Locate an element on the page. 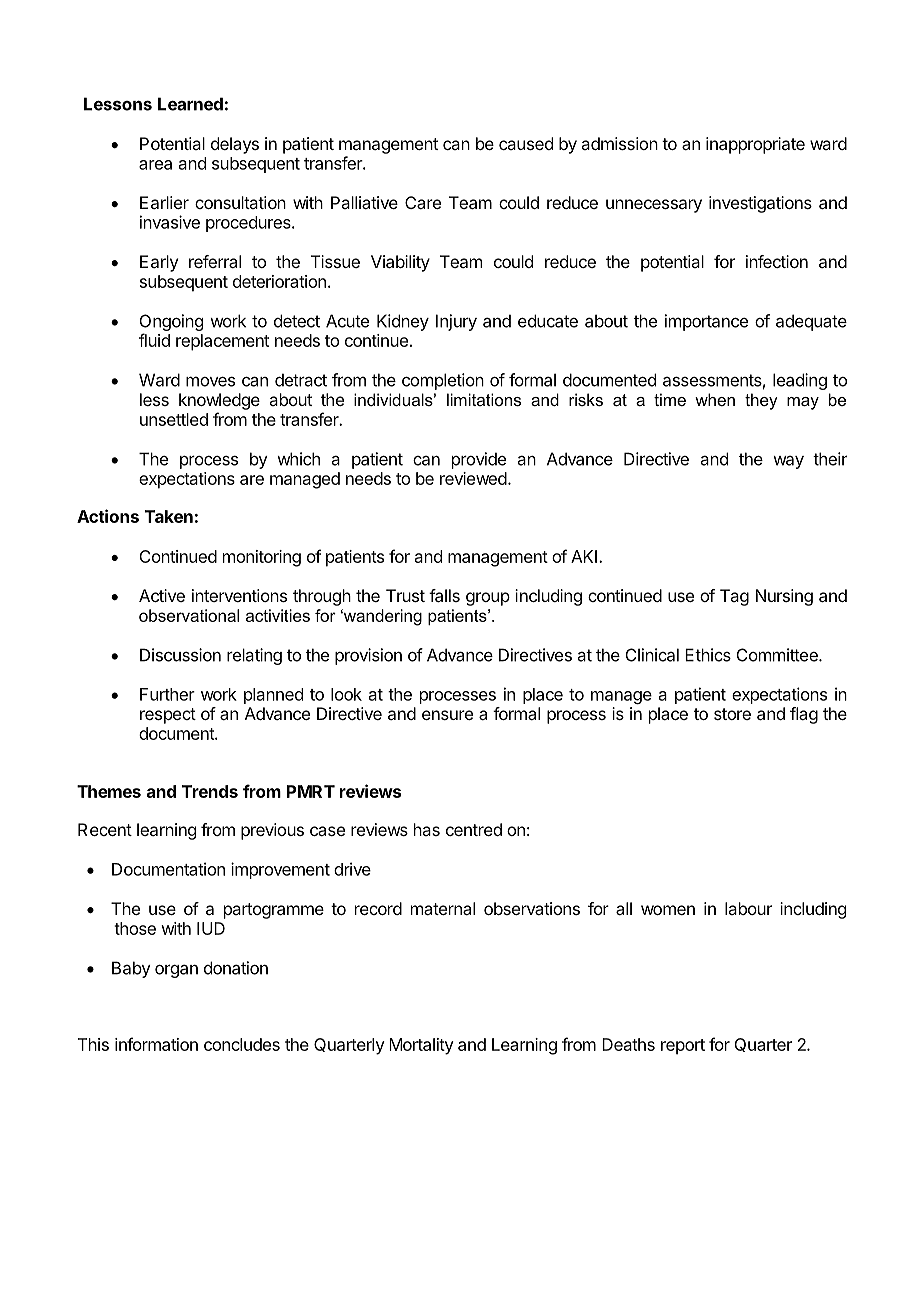 This page has width=924, height=1308. inappropriate is located at coordinates (755, 145).
